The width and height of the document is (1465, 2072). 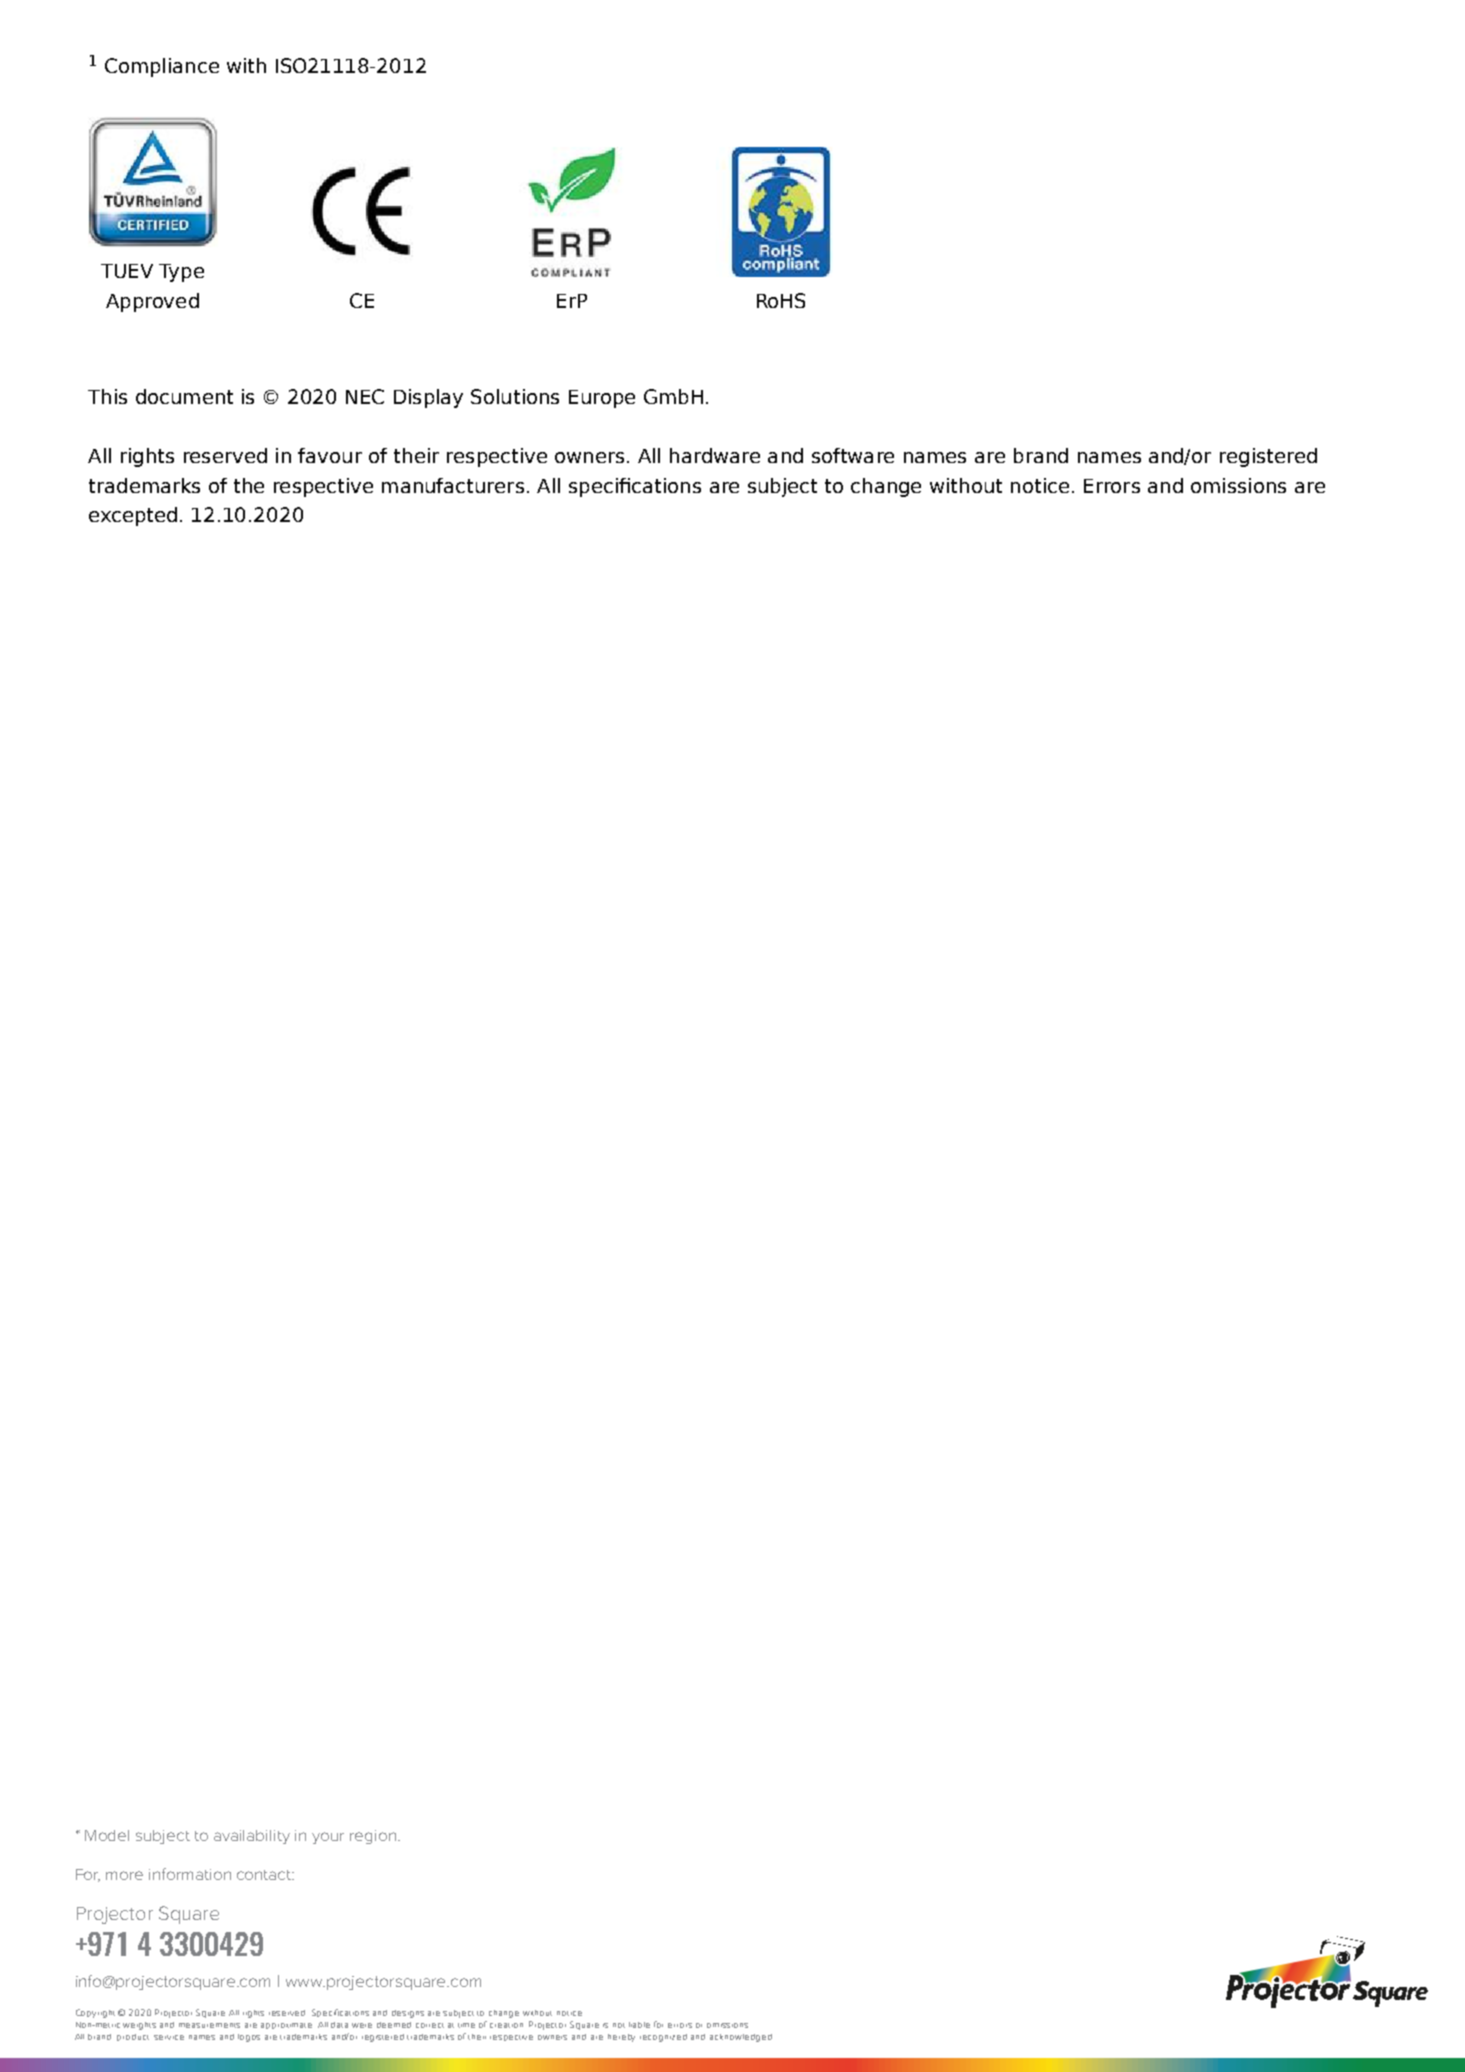 I want to click on liable, so click(x=639, y=2025).
